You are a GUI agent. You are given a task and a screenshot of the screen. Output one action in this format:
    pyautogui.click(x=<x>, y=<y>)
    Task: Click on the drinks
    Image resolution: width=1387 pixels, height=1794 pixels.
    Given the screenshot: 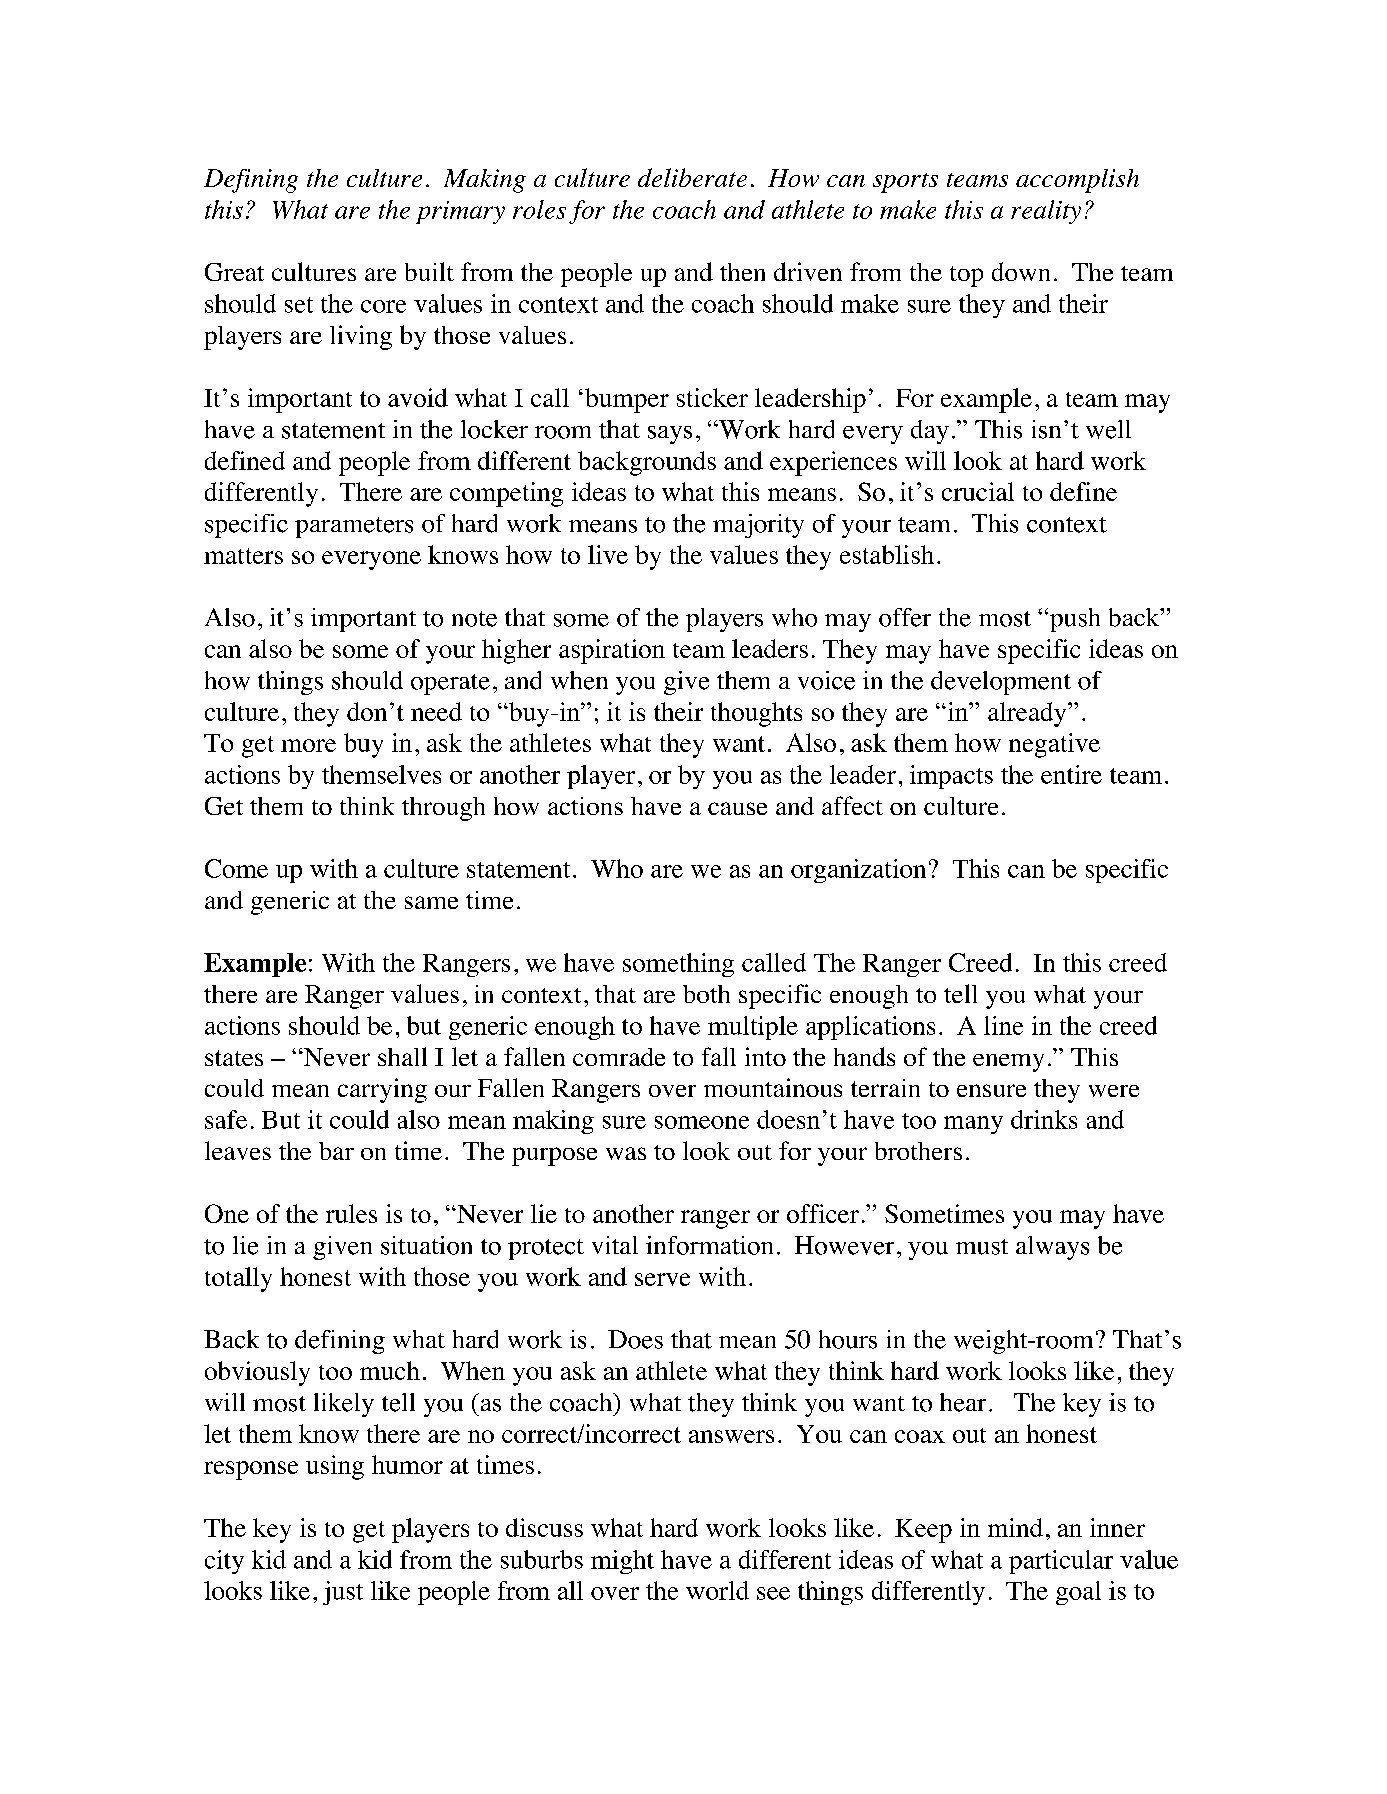 What is the action you would take?
    pyautogui.click(x=1044, y=1119)
